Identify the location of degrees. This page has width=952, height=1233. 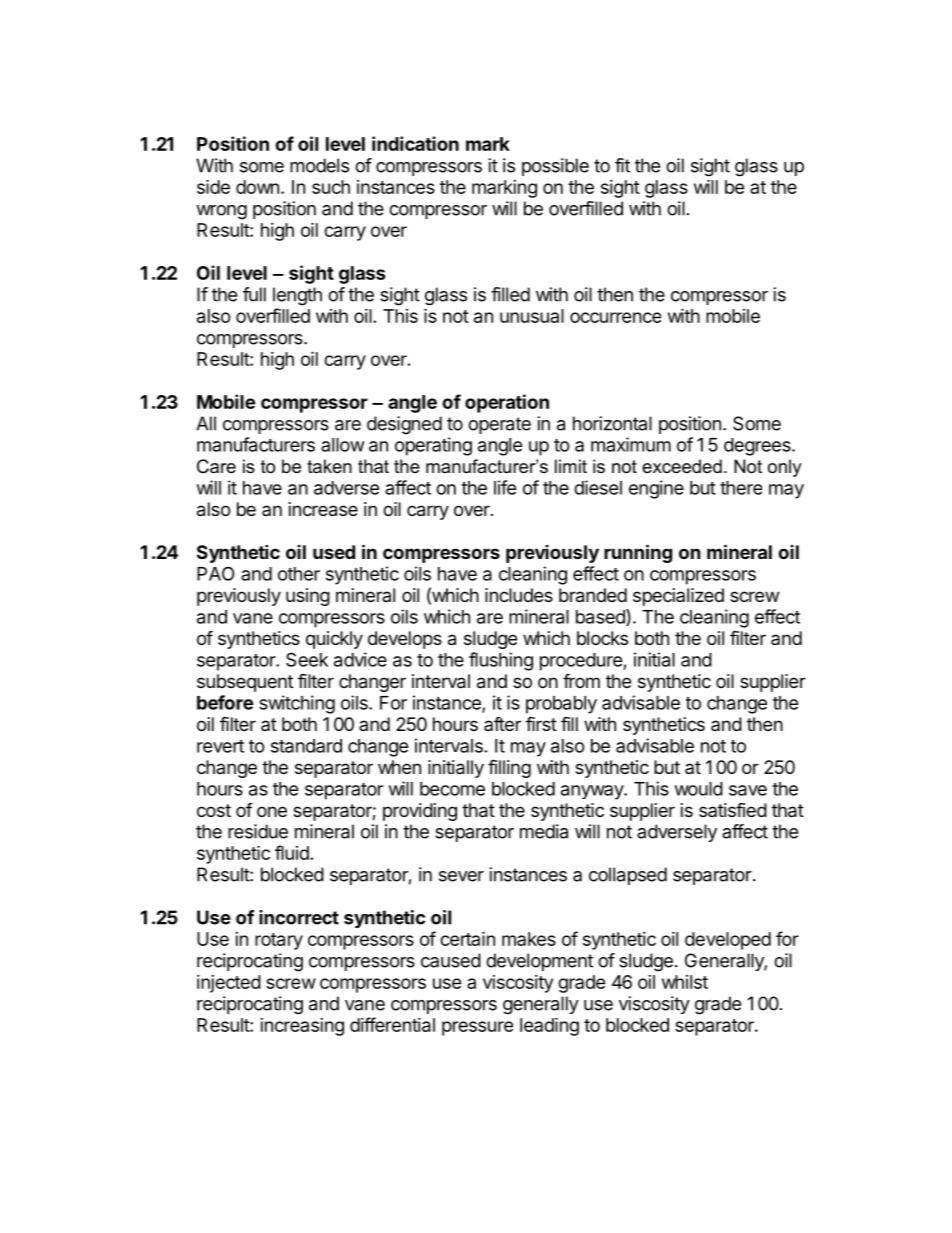
(758, 447).
